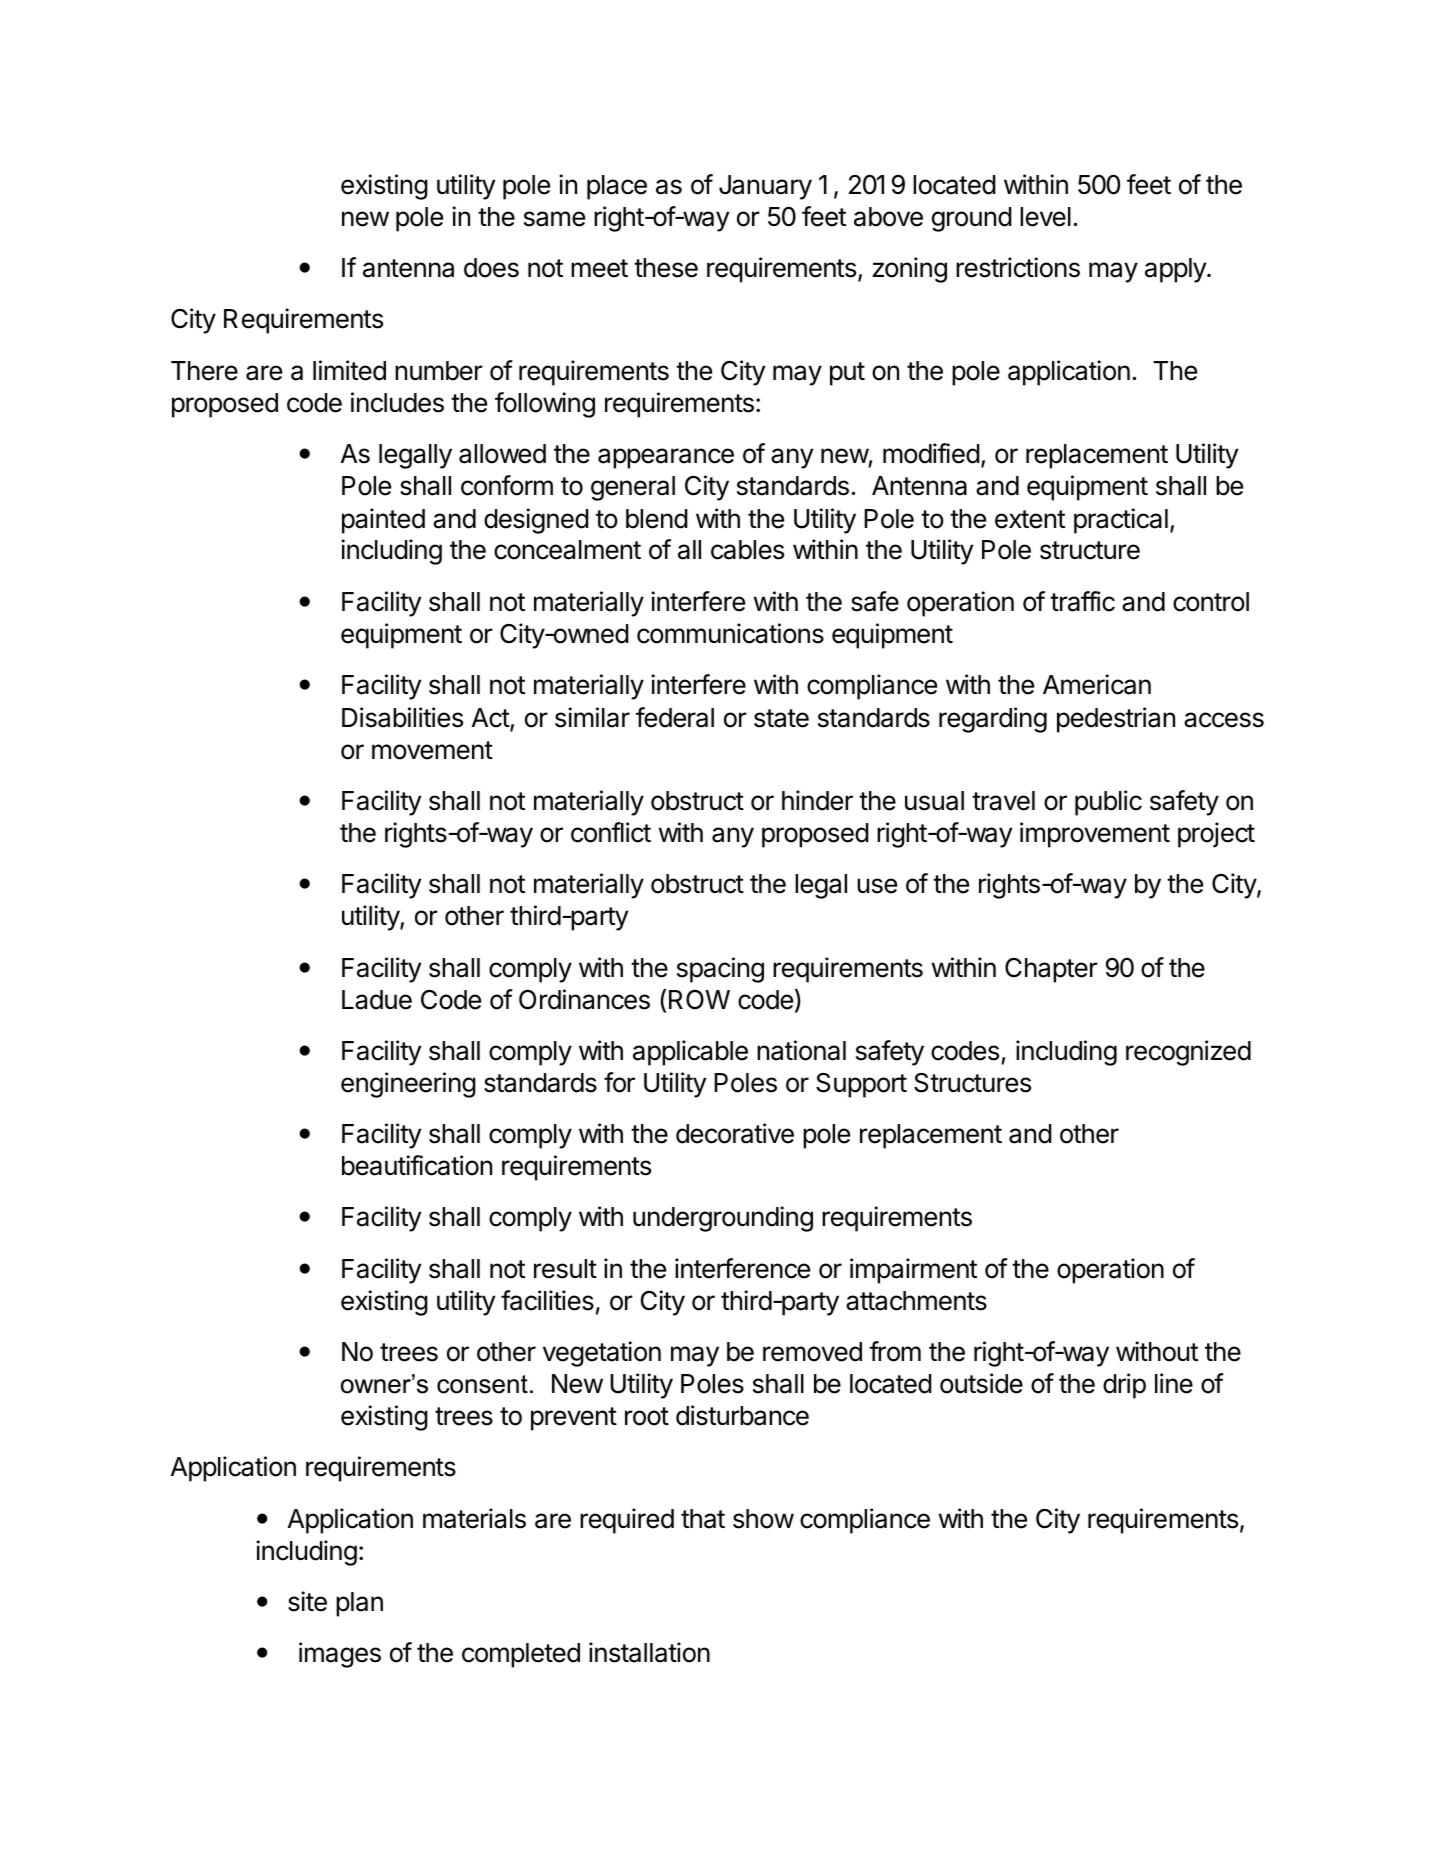 Image resolution: width=1445 pixels, height=1870 pixels. Describe the element at coordinates (735, 1133) in the image. I see `decorative` at that location.
